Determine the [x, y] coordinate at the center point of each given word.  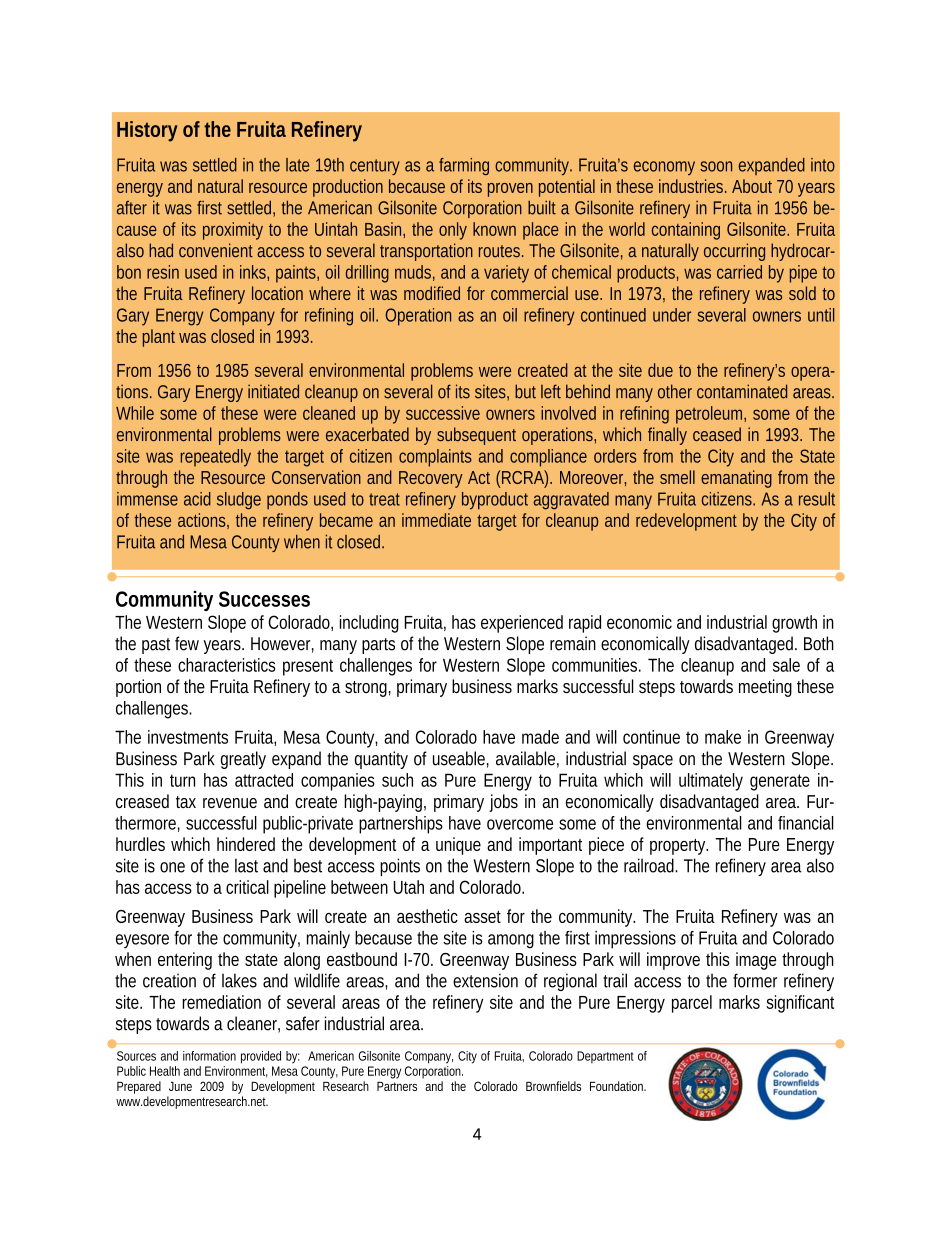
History [147, 131]
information [209, 1056]
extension [485, 980]
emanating [736, 479]
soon [716, 166]
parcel [692, 1004]
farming [464, 166]
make [723, 737]
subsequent [476, 436]
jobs [503, 803]
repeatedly [215, 458]
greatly [243, 760]
